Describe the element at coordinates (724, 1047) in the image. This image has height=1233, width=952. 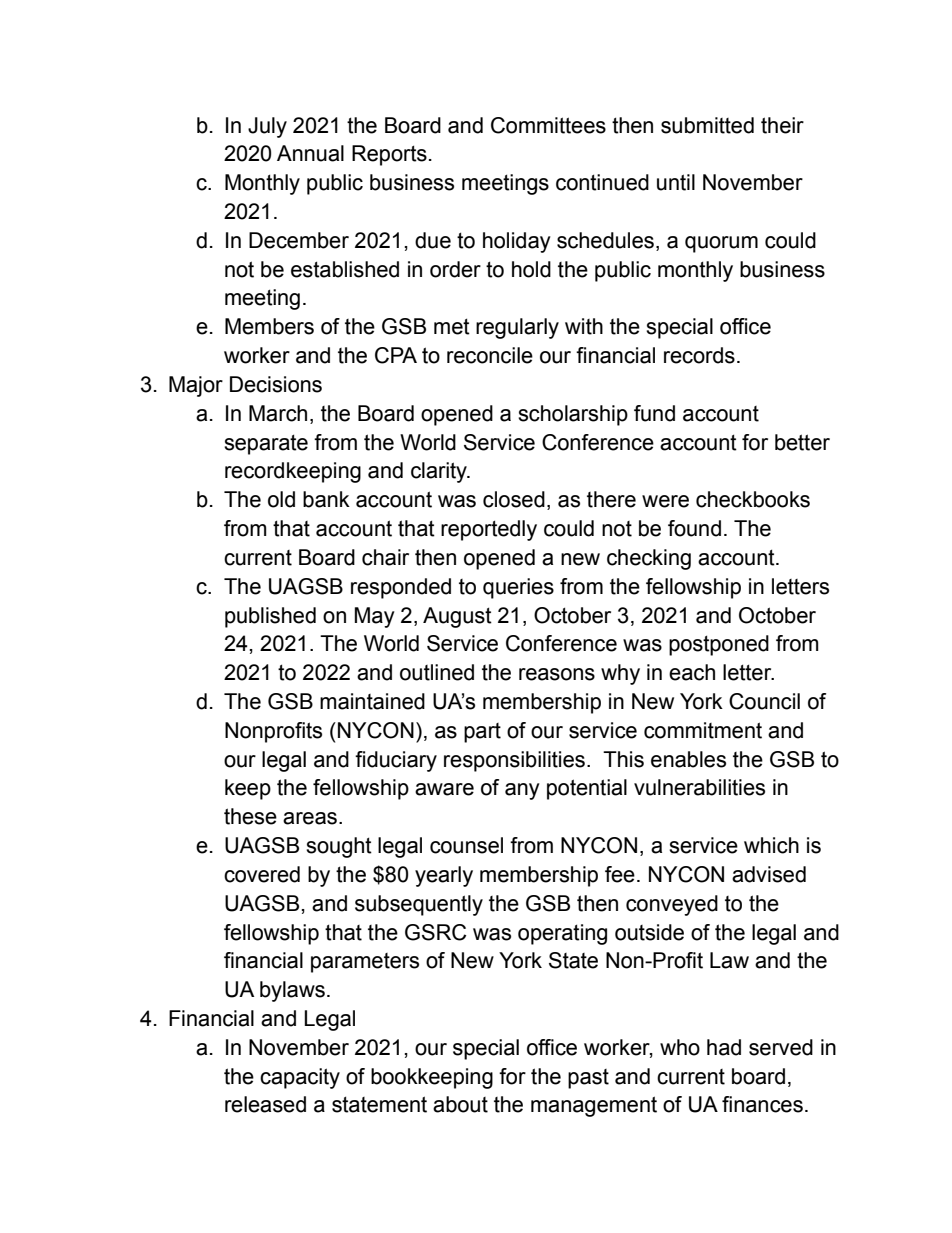
I see `had` at that location.
